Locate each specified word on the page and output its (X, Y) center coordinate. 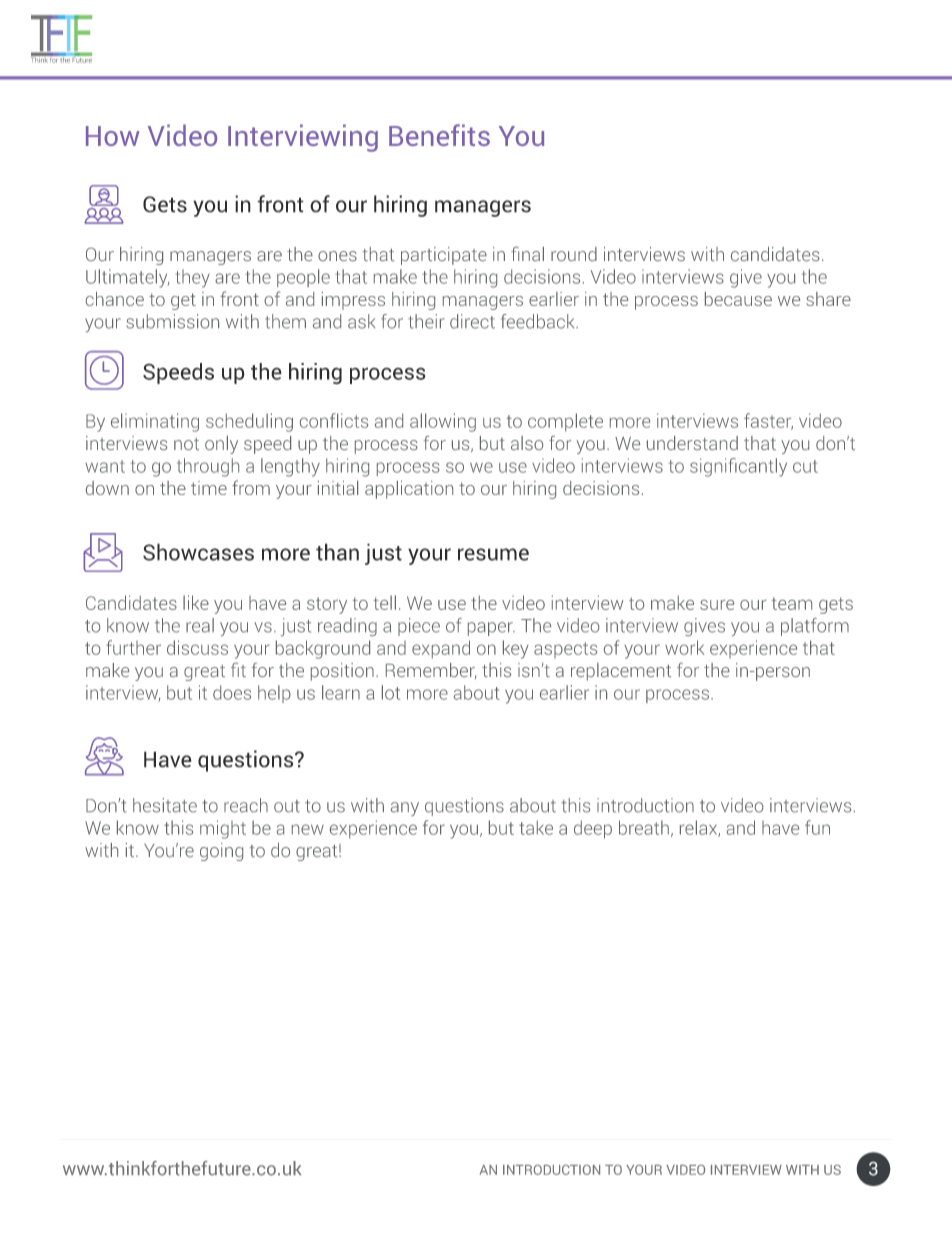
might (223, 829)
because (738, 299)
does (232, 692)
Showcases (198, 552)
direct (472, 321)
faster (768, 421)
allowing (443, 422)
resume (493, 554)
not (186, 444)
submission (172, 321)
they (192, 278)
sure (717, 605)
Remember (431, 671)
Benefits (439, 135)
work (685, 647)
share (828, 299)
